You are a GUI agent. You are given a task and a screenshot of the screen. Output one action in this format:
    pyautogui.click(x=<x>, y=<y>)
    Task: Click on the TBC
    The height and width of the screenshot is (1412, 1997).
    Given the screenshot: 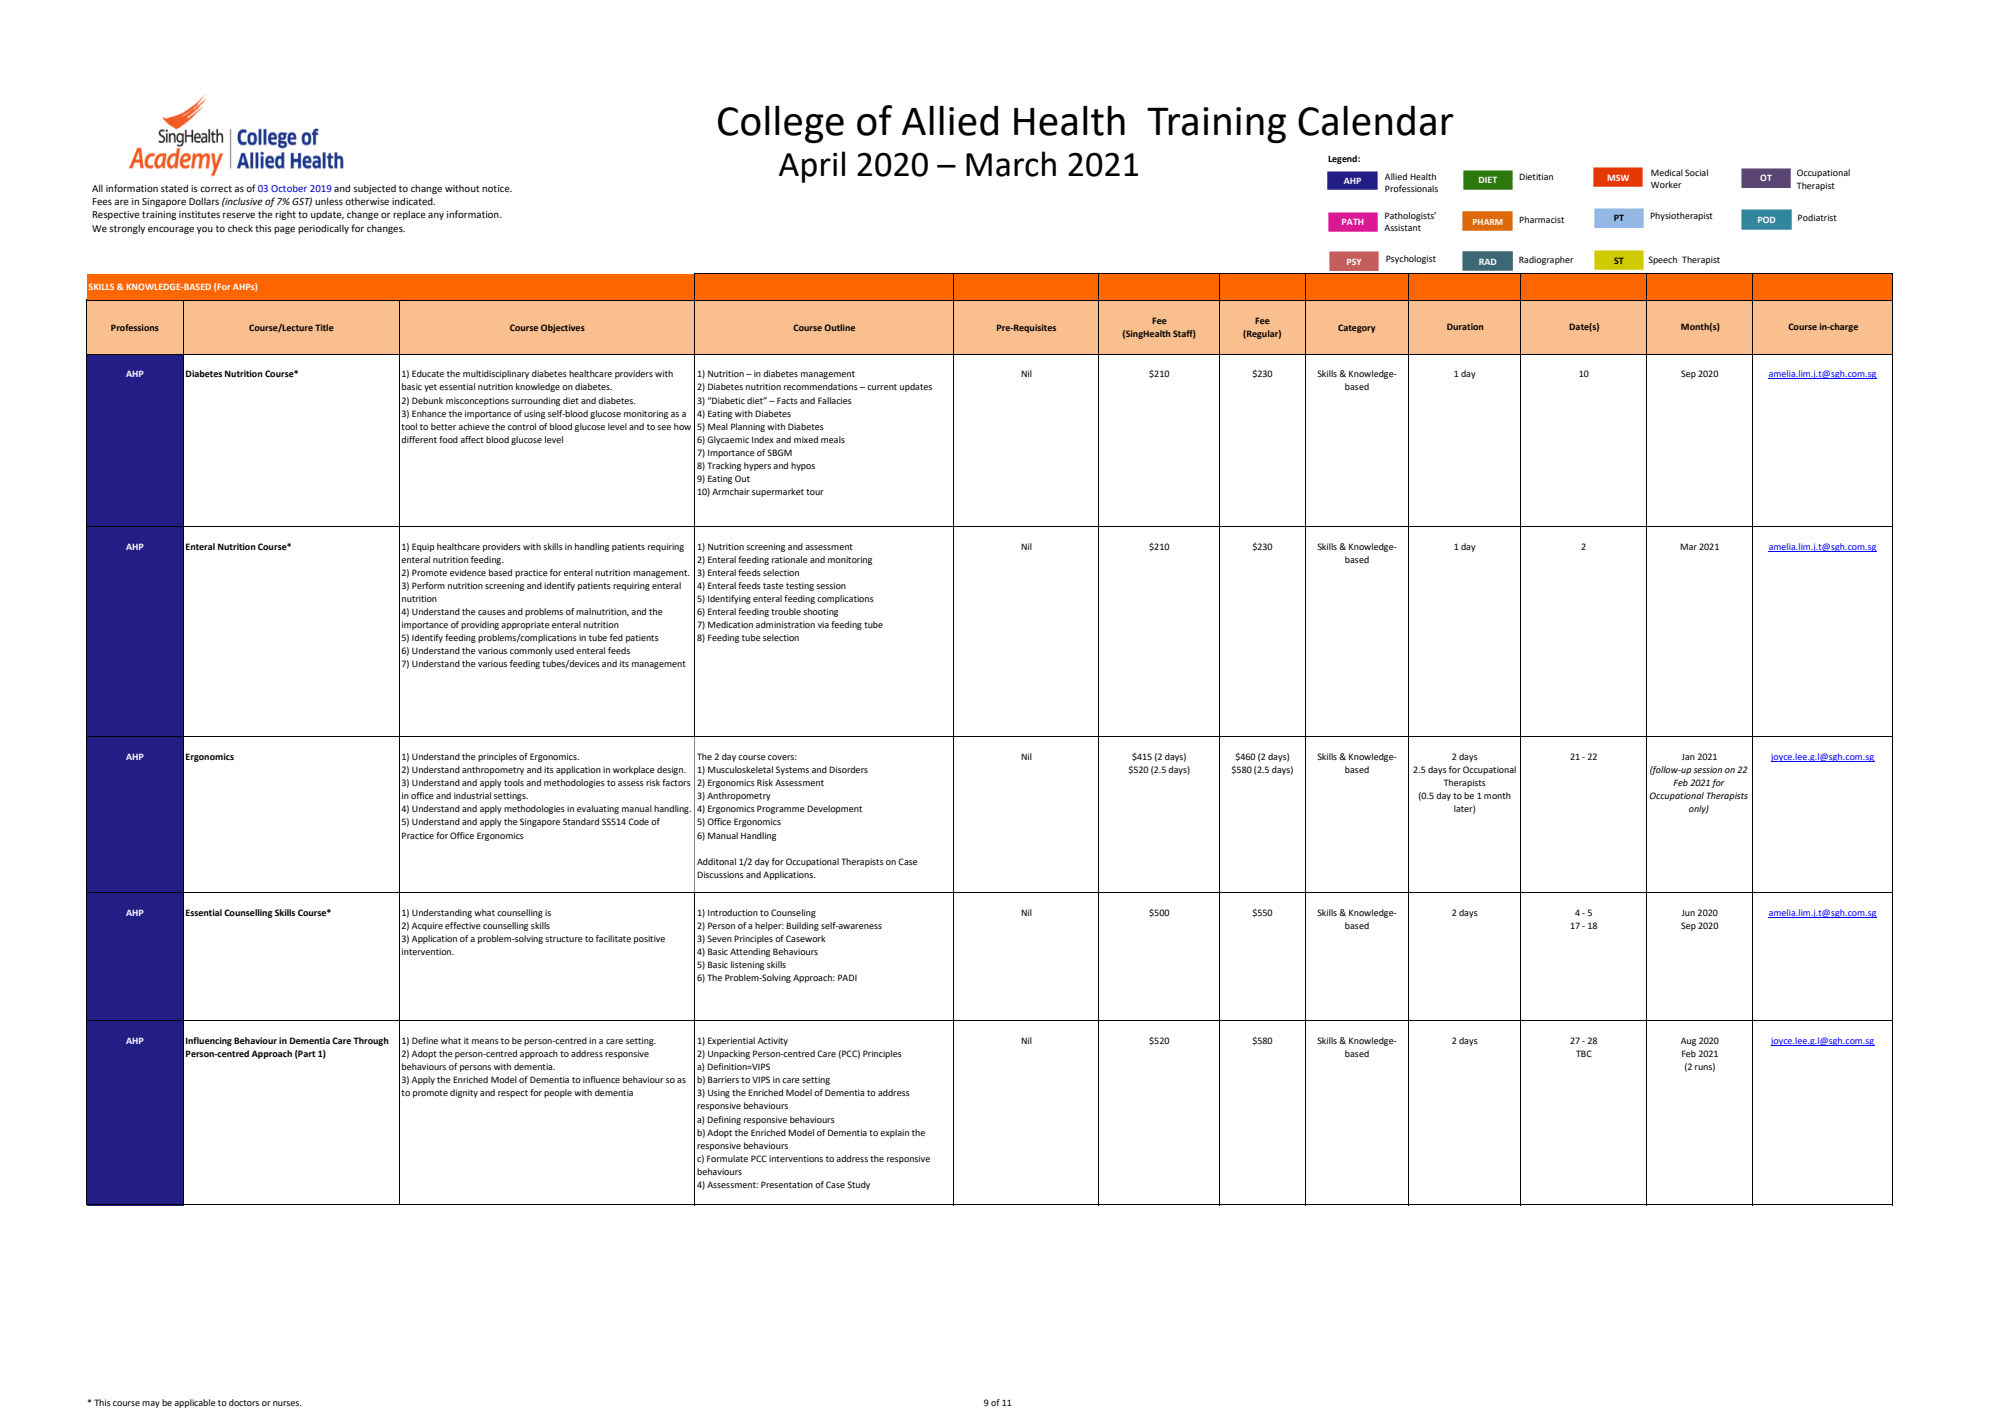 What is the action you would take?
    pyautogui.click(x=1584, y=1053)
